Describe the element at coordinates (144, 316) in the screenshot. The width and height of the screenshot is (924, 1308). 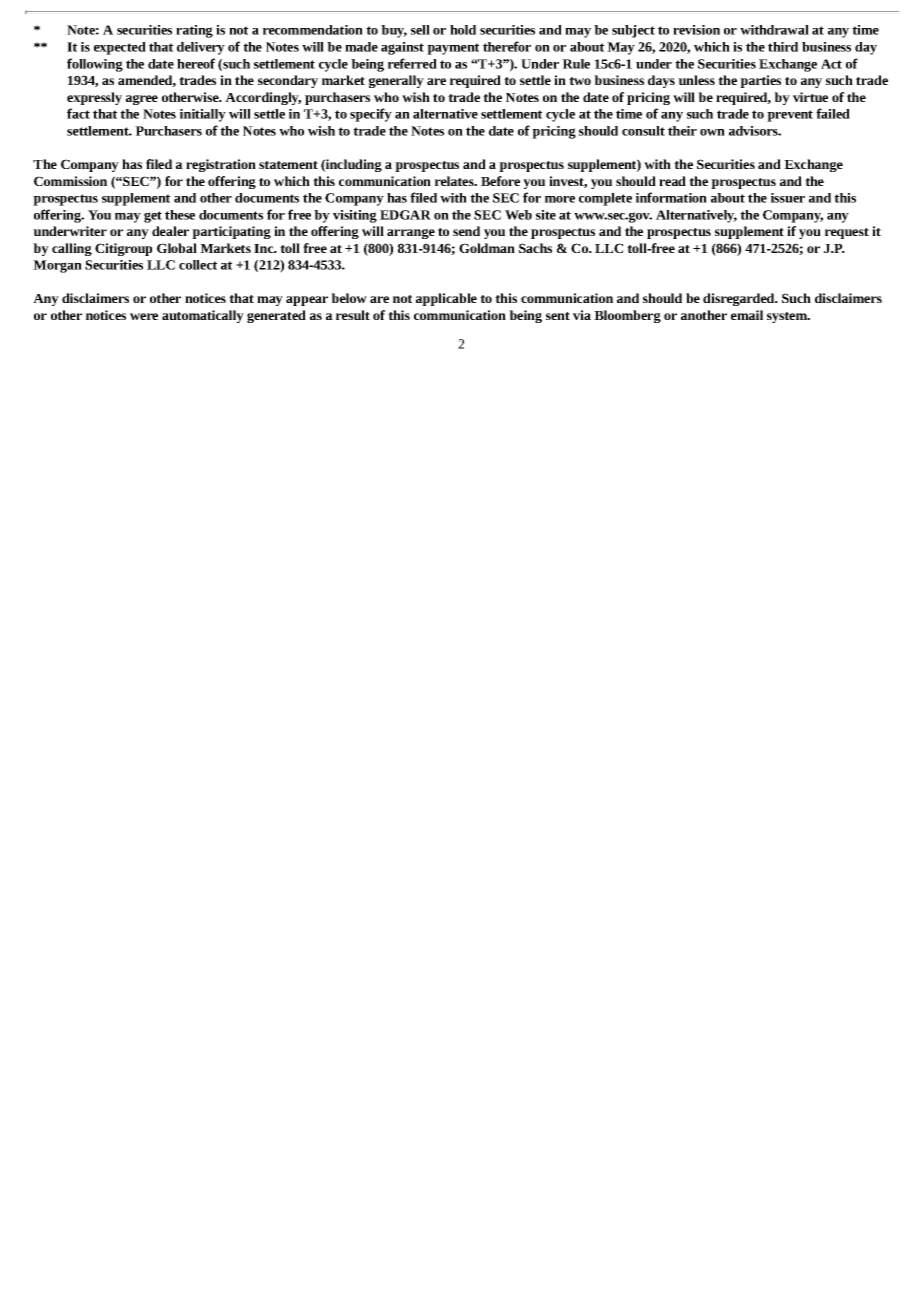
I see `were` at that location.
